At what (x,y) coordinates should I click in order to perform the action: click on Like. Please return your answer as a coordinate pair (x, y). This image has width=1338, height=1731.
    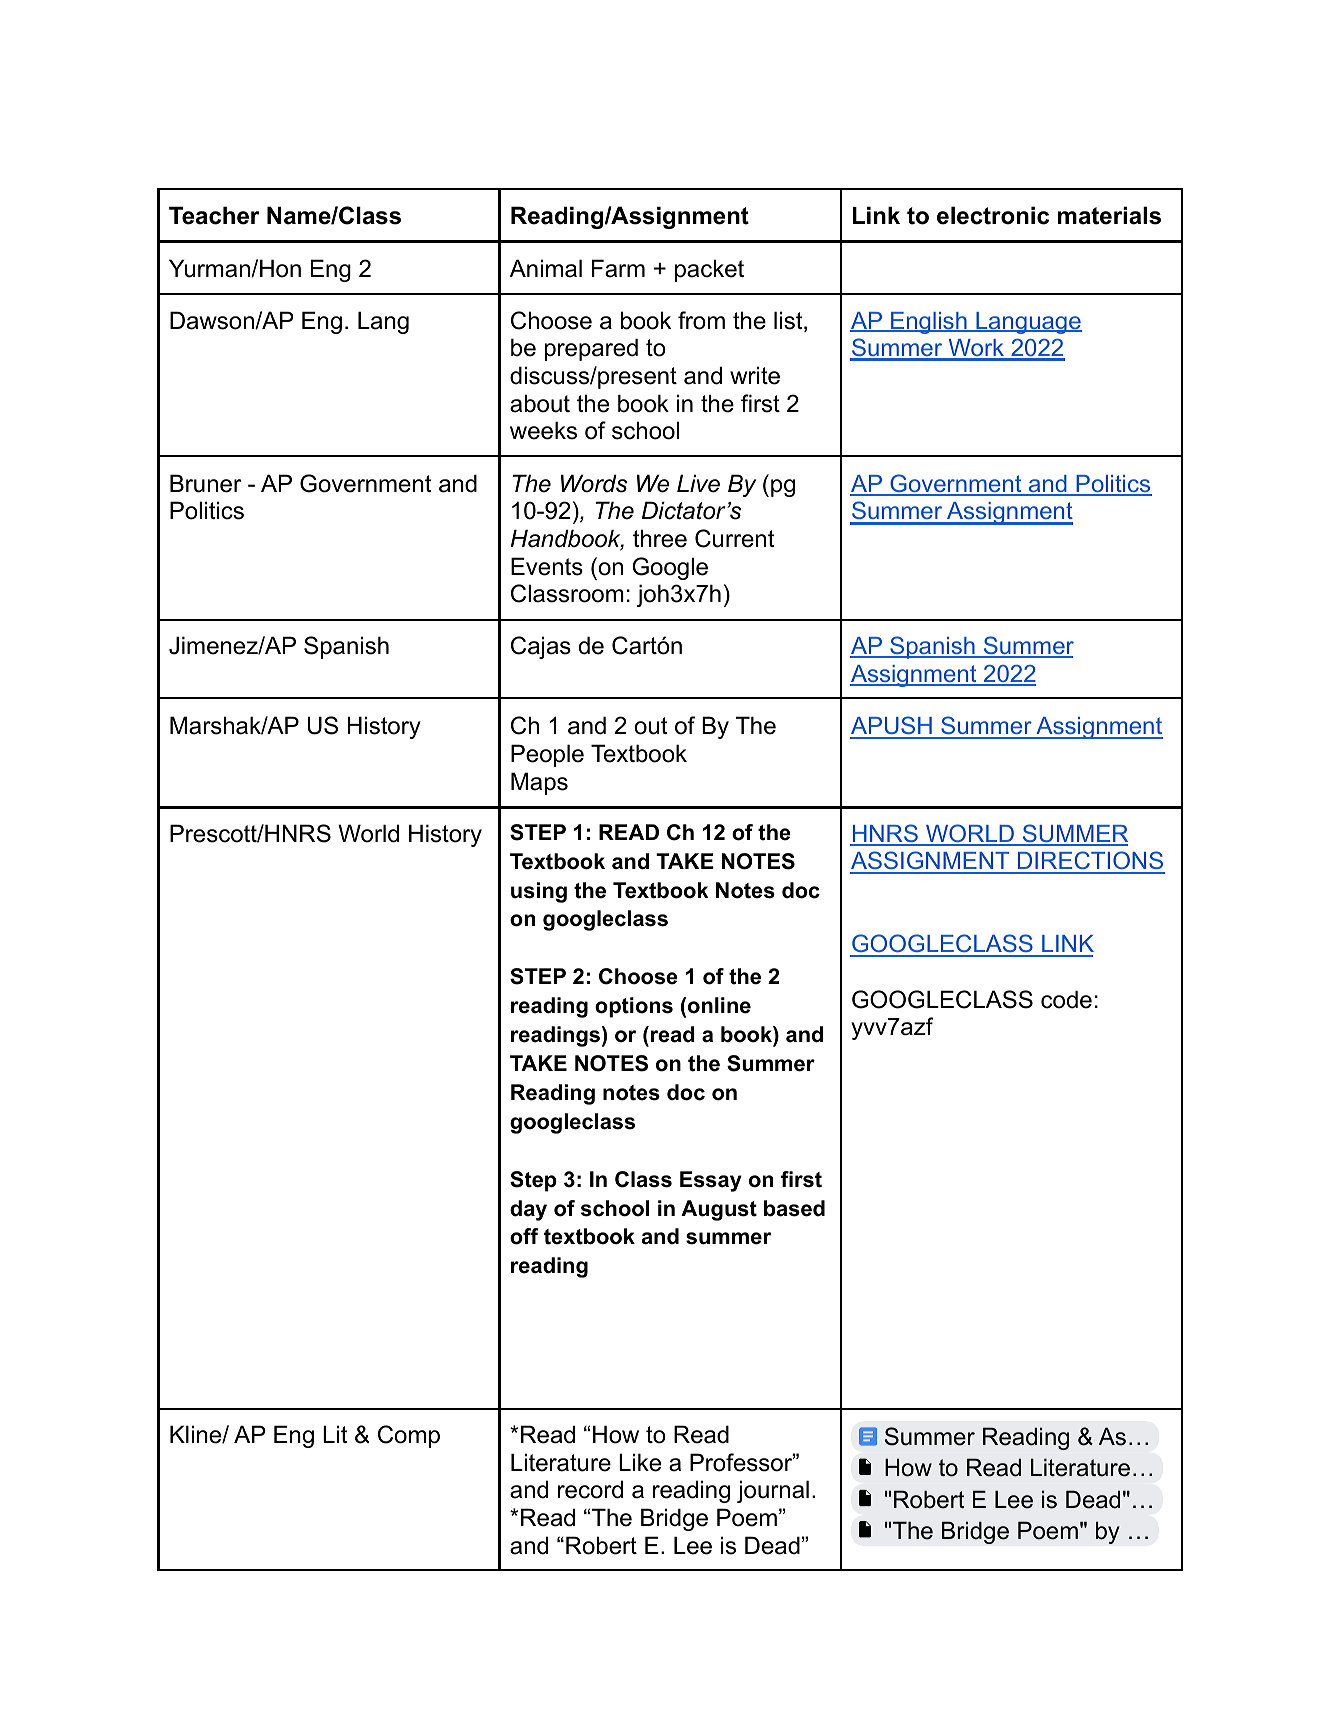
    Looking at the image, I should click on (640, 1462).
